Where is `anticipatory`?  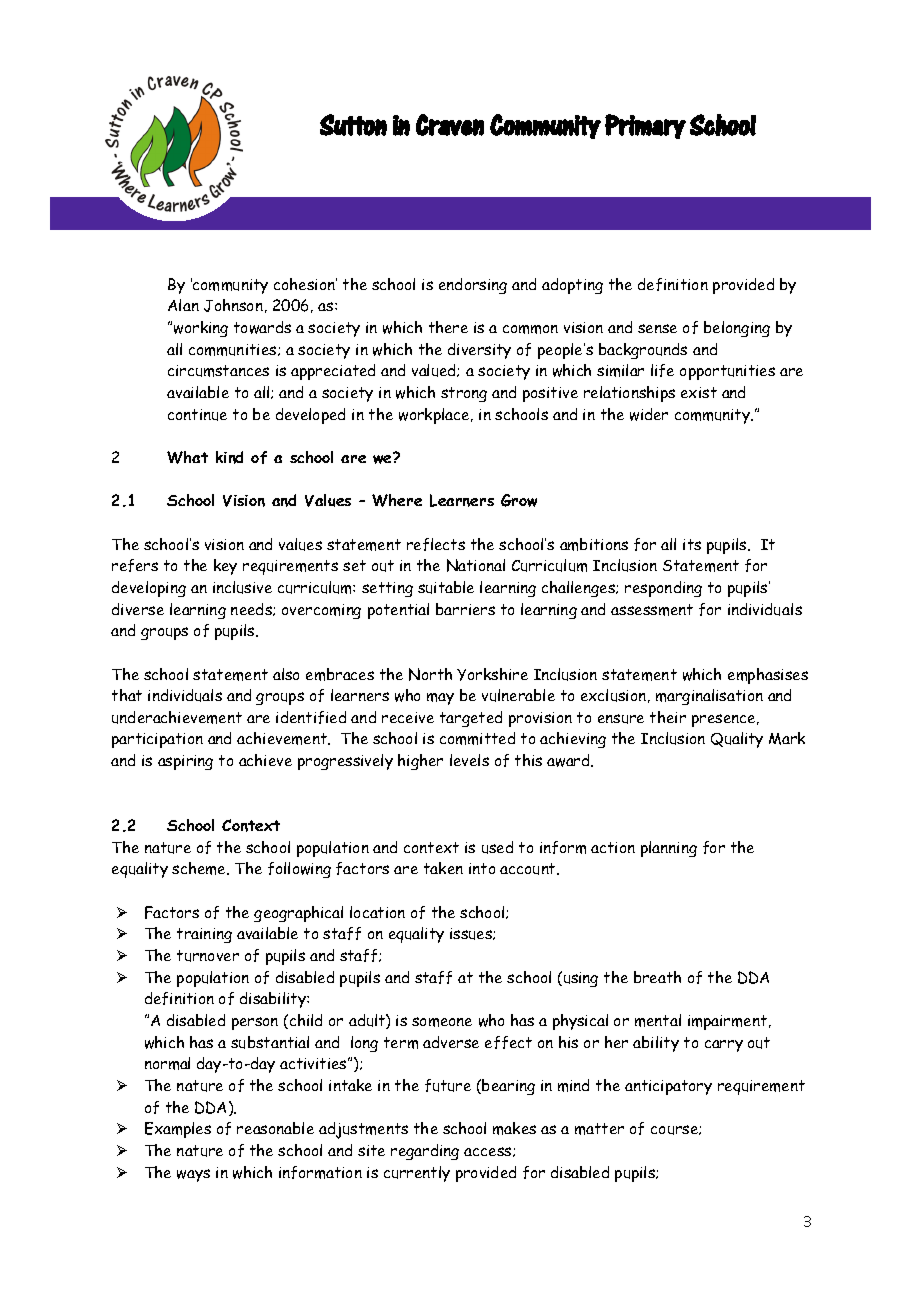
anticipatory is located at coordinates (668, 1087).
